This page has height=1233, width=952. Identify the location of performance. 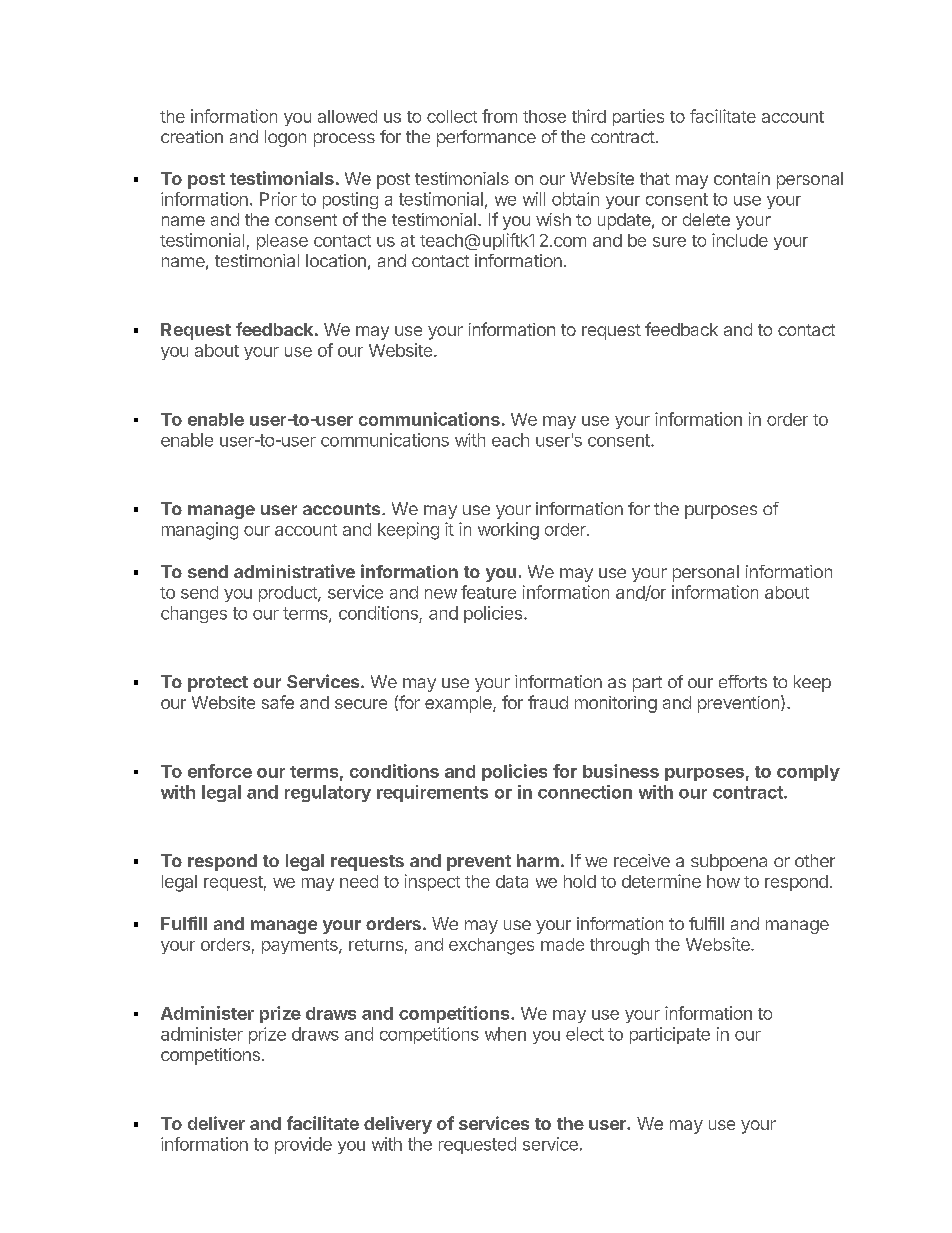
(486, 138).
